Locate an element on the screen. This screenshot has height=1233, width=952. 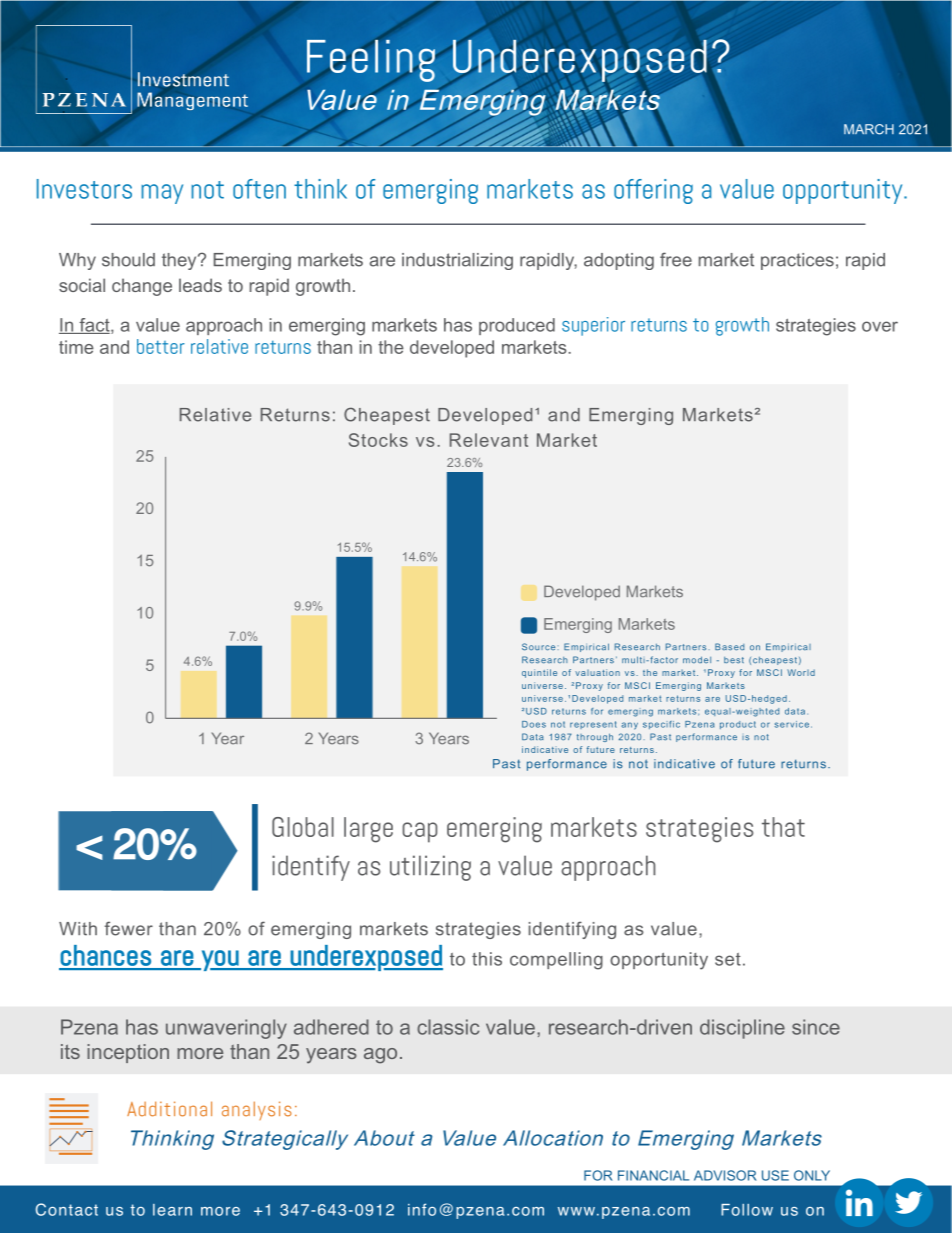
may is located at coordinates (162, 194).
